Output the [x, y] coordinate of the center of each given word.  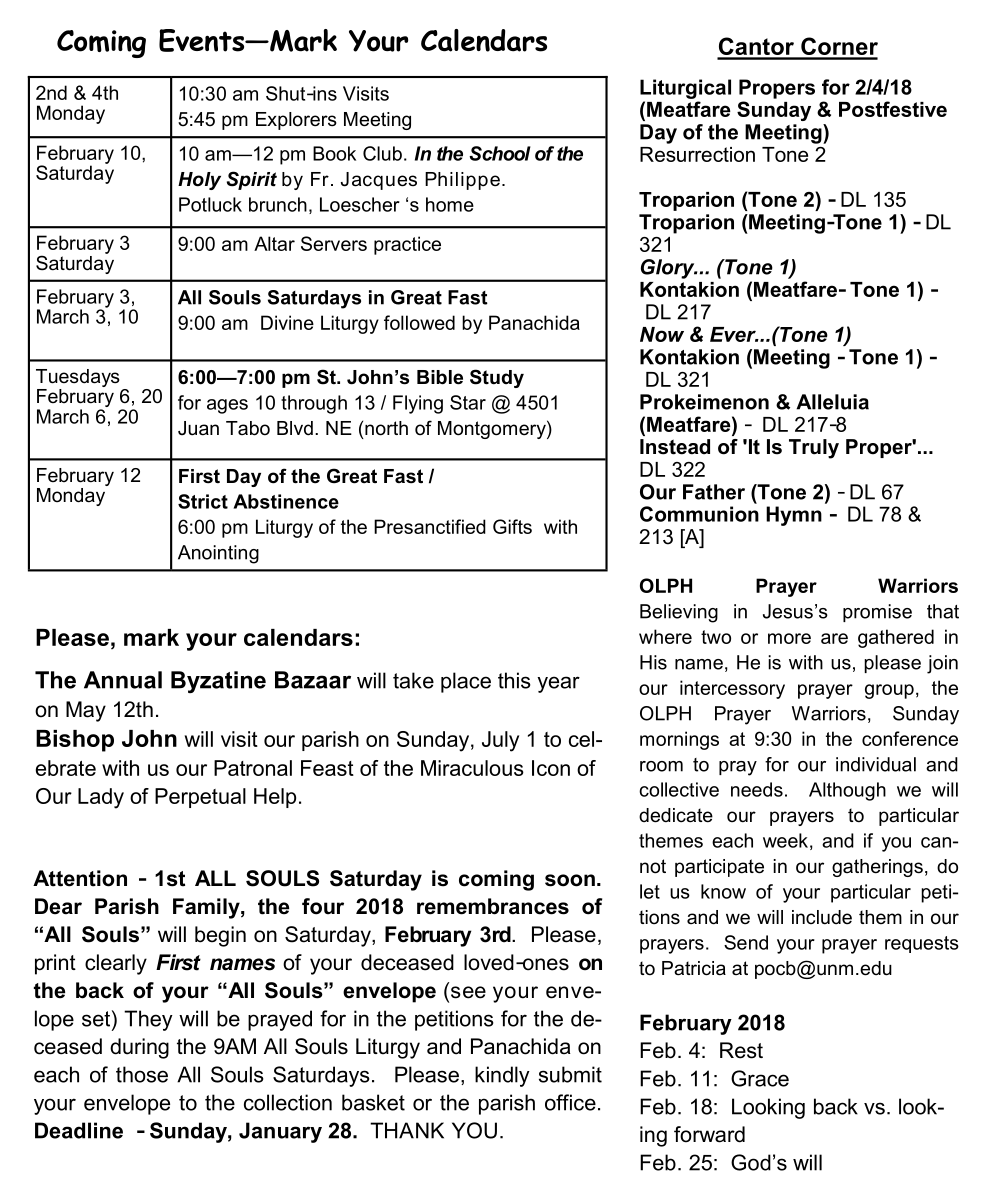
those [142, 1074]
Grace [760, 1078]
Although [847, 791]
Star [468, 402]
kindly [502, 1076]
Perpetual [200, 798]
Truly [814, 449]
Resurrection [697, 154]
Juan [198, 428]
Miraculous [472, 768]
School [500, 153]
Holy [199, 181]
